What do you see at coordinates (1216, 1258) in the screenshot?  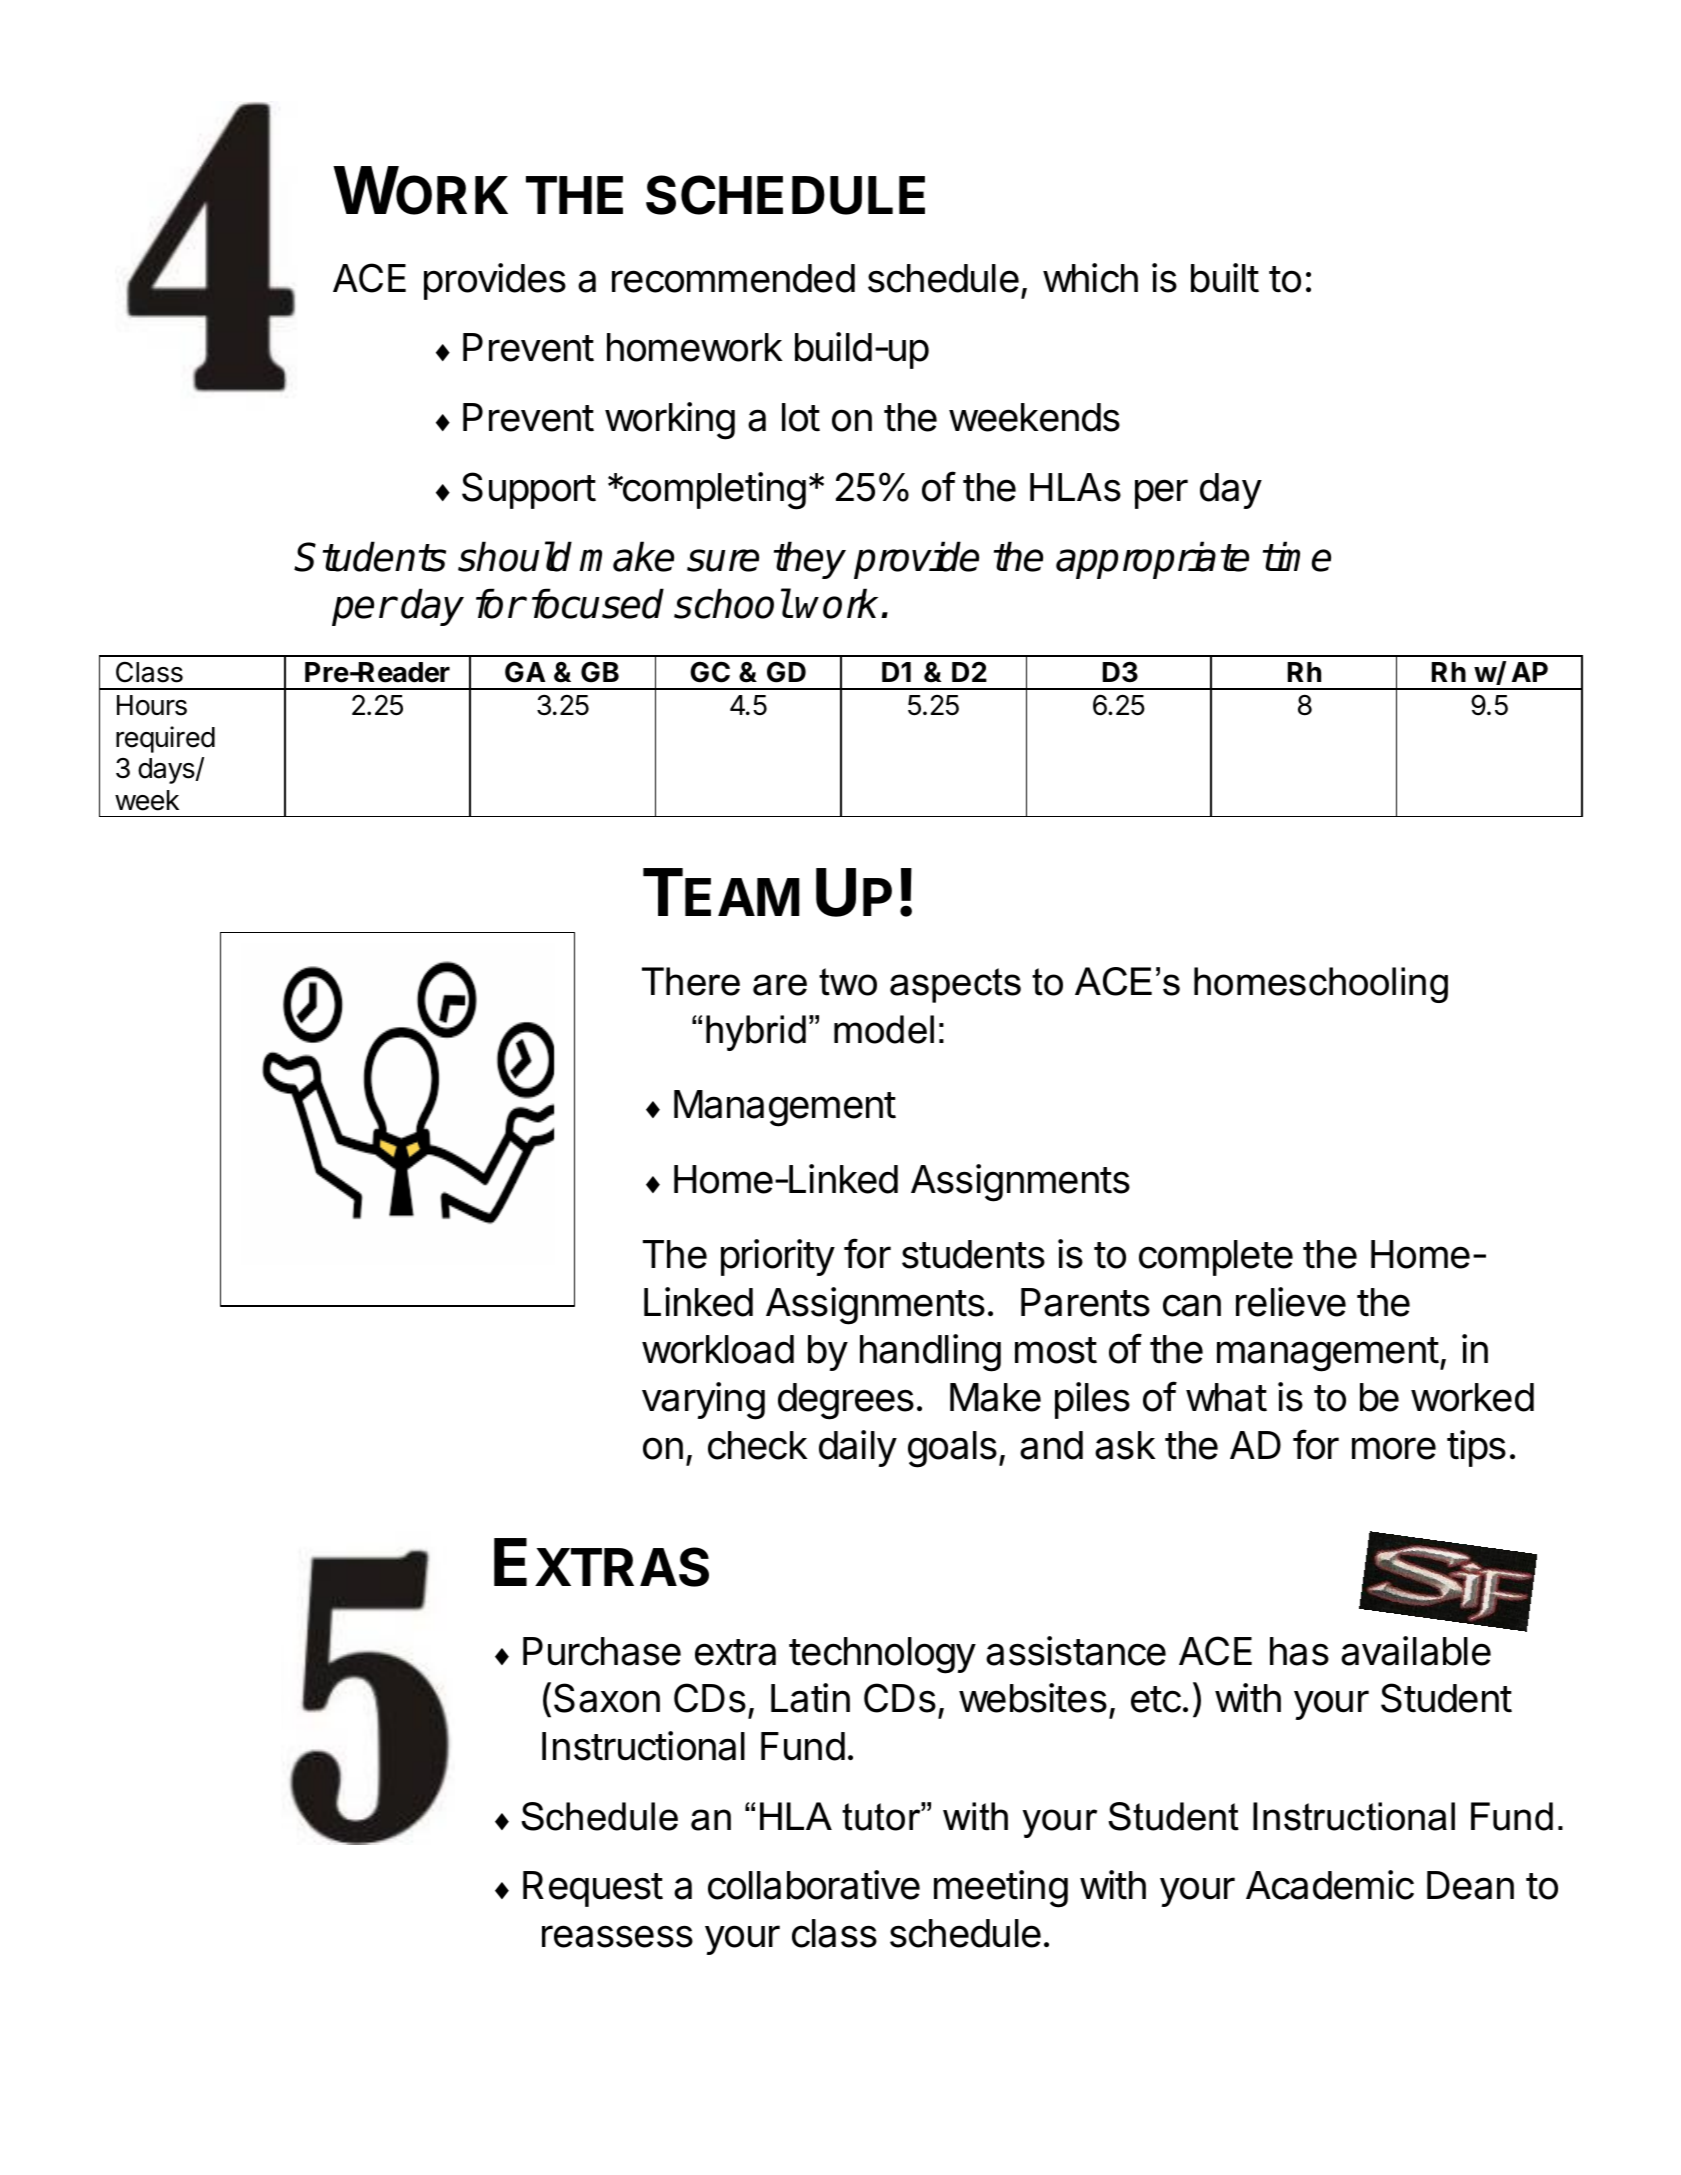 I see `complete` at bounding box center [1216, 1258].
